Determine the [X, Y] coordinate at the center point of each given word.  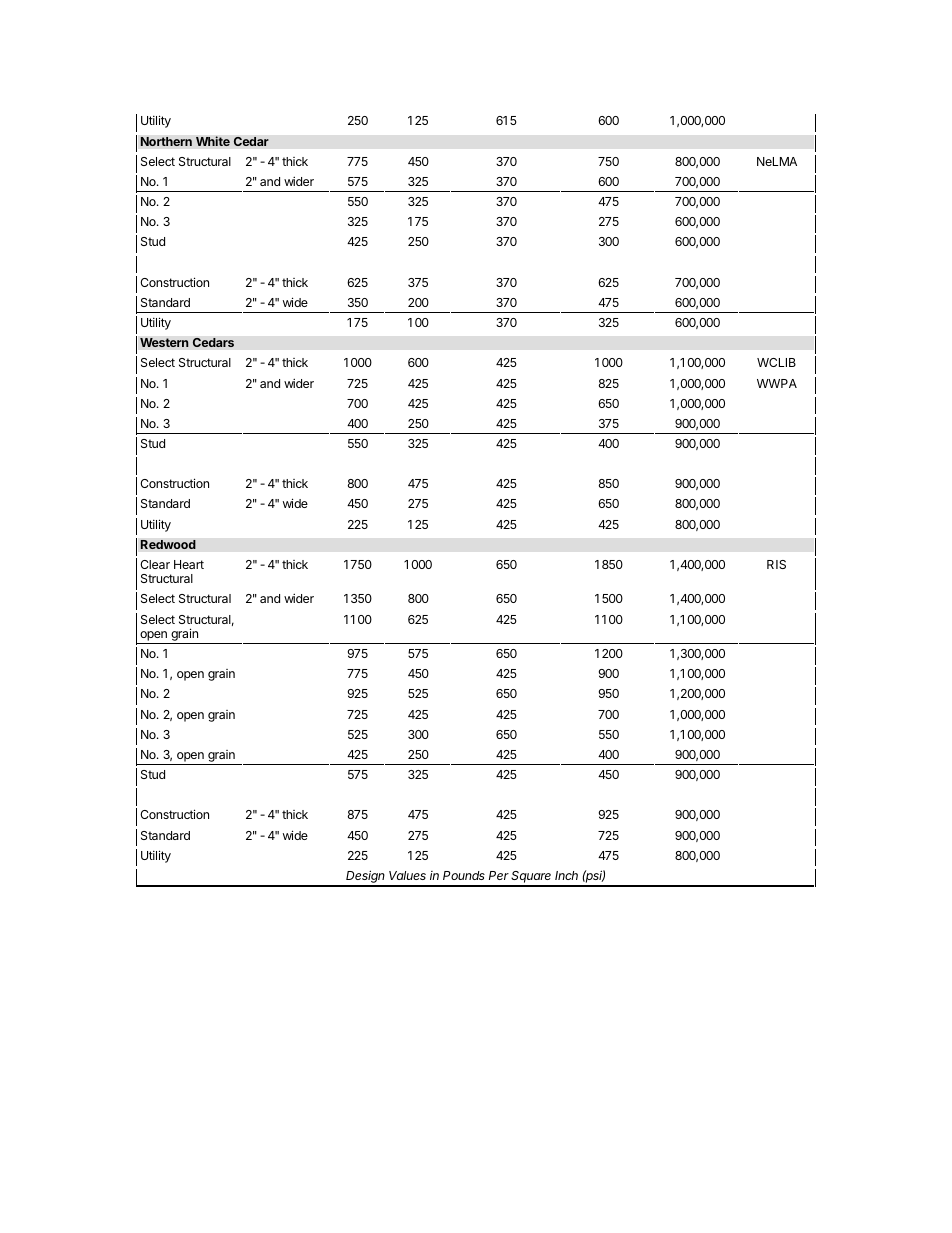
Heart [189, 564]
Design [366, 878]
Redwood [168, 545]
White [213, 141]
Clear [155, 564]
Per [499, 875]
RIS [776, 564]
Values [407, 875]
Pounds [464, 875]
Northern [166, 142]
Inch [566, 875]
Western [164, 343]
